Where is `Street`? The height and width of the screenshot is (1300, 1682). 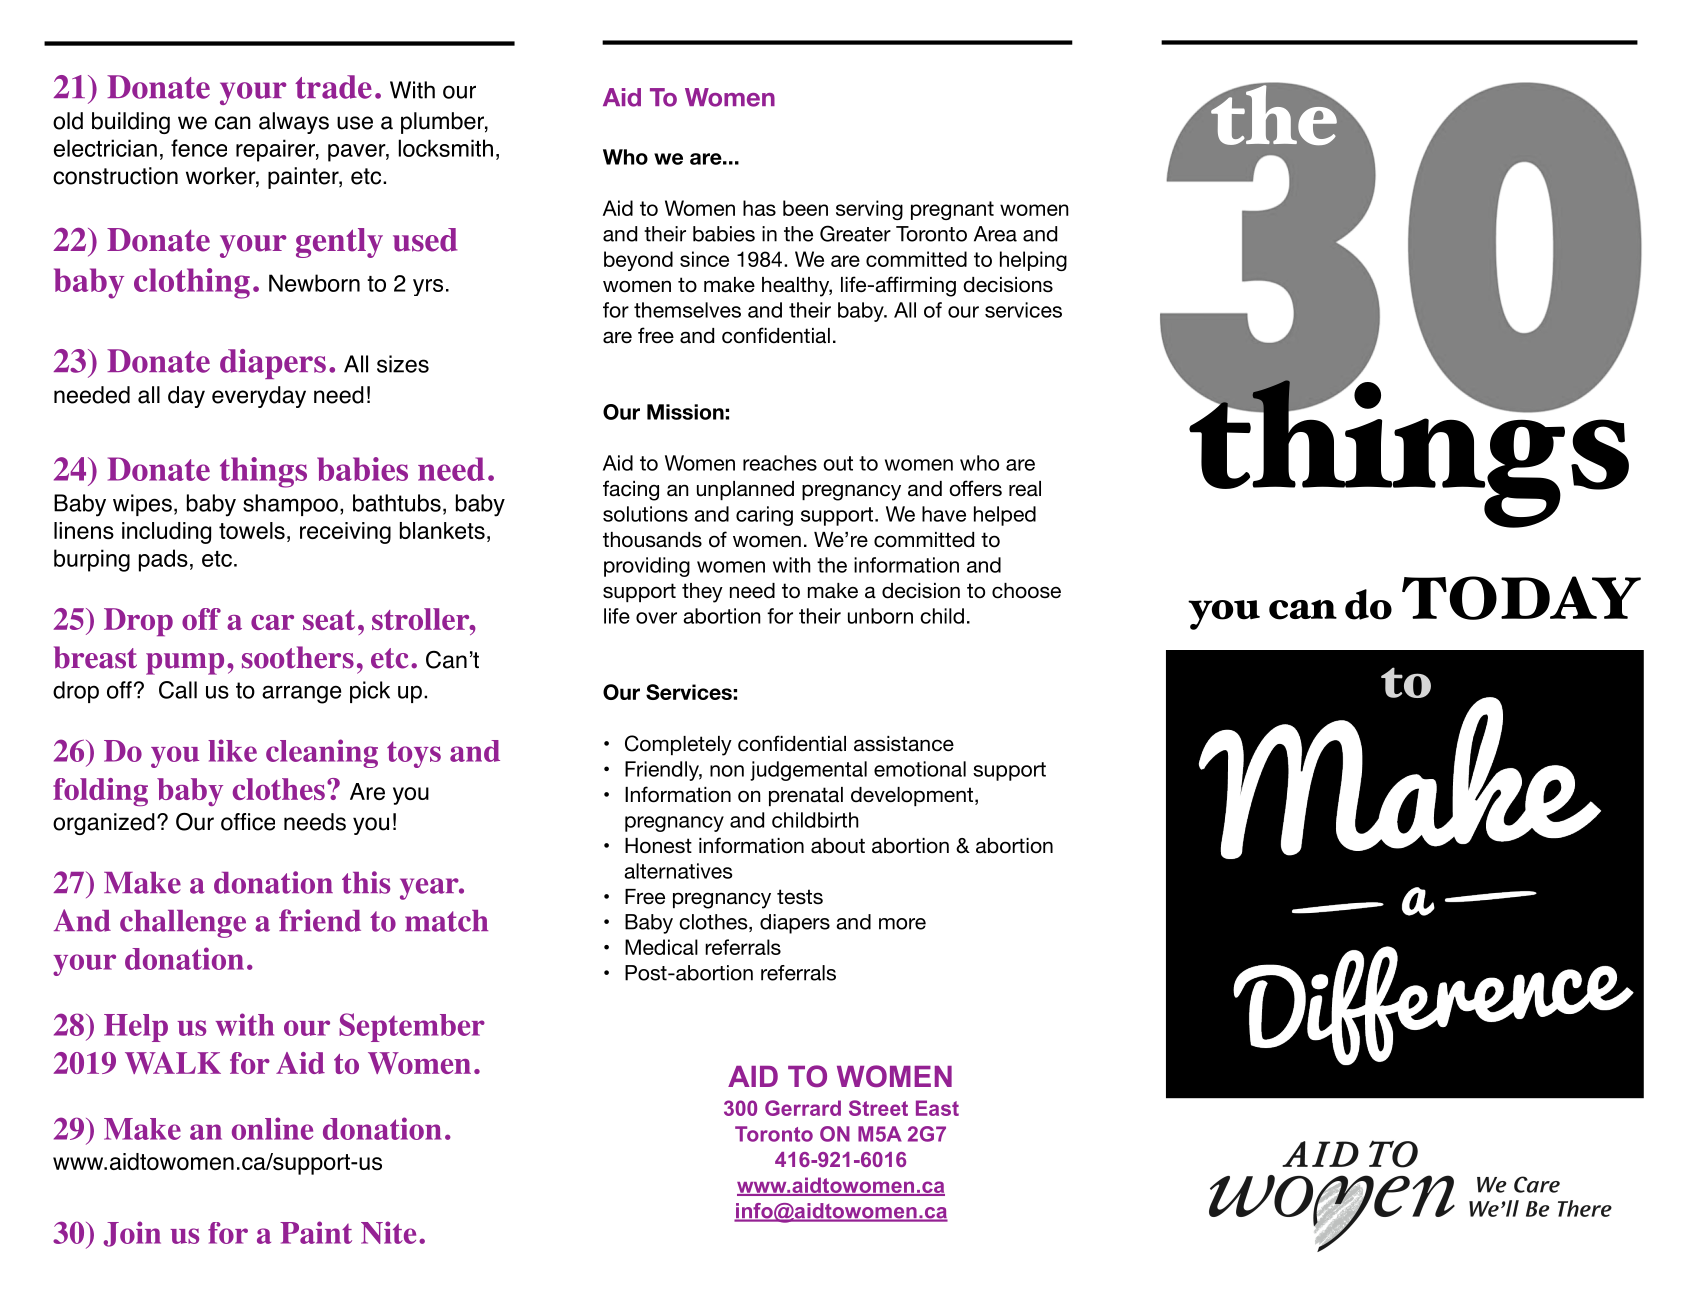
Street is located at coordinates (878, 1108).
